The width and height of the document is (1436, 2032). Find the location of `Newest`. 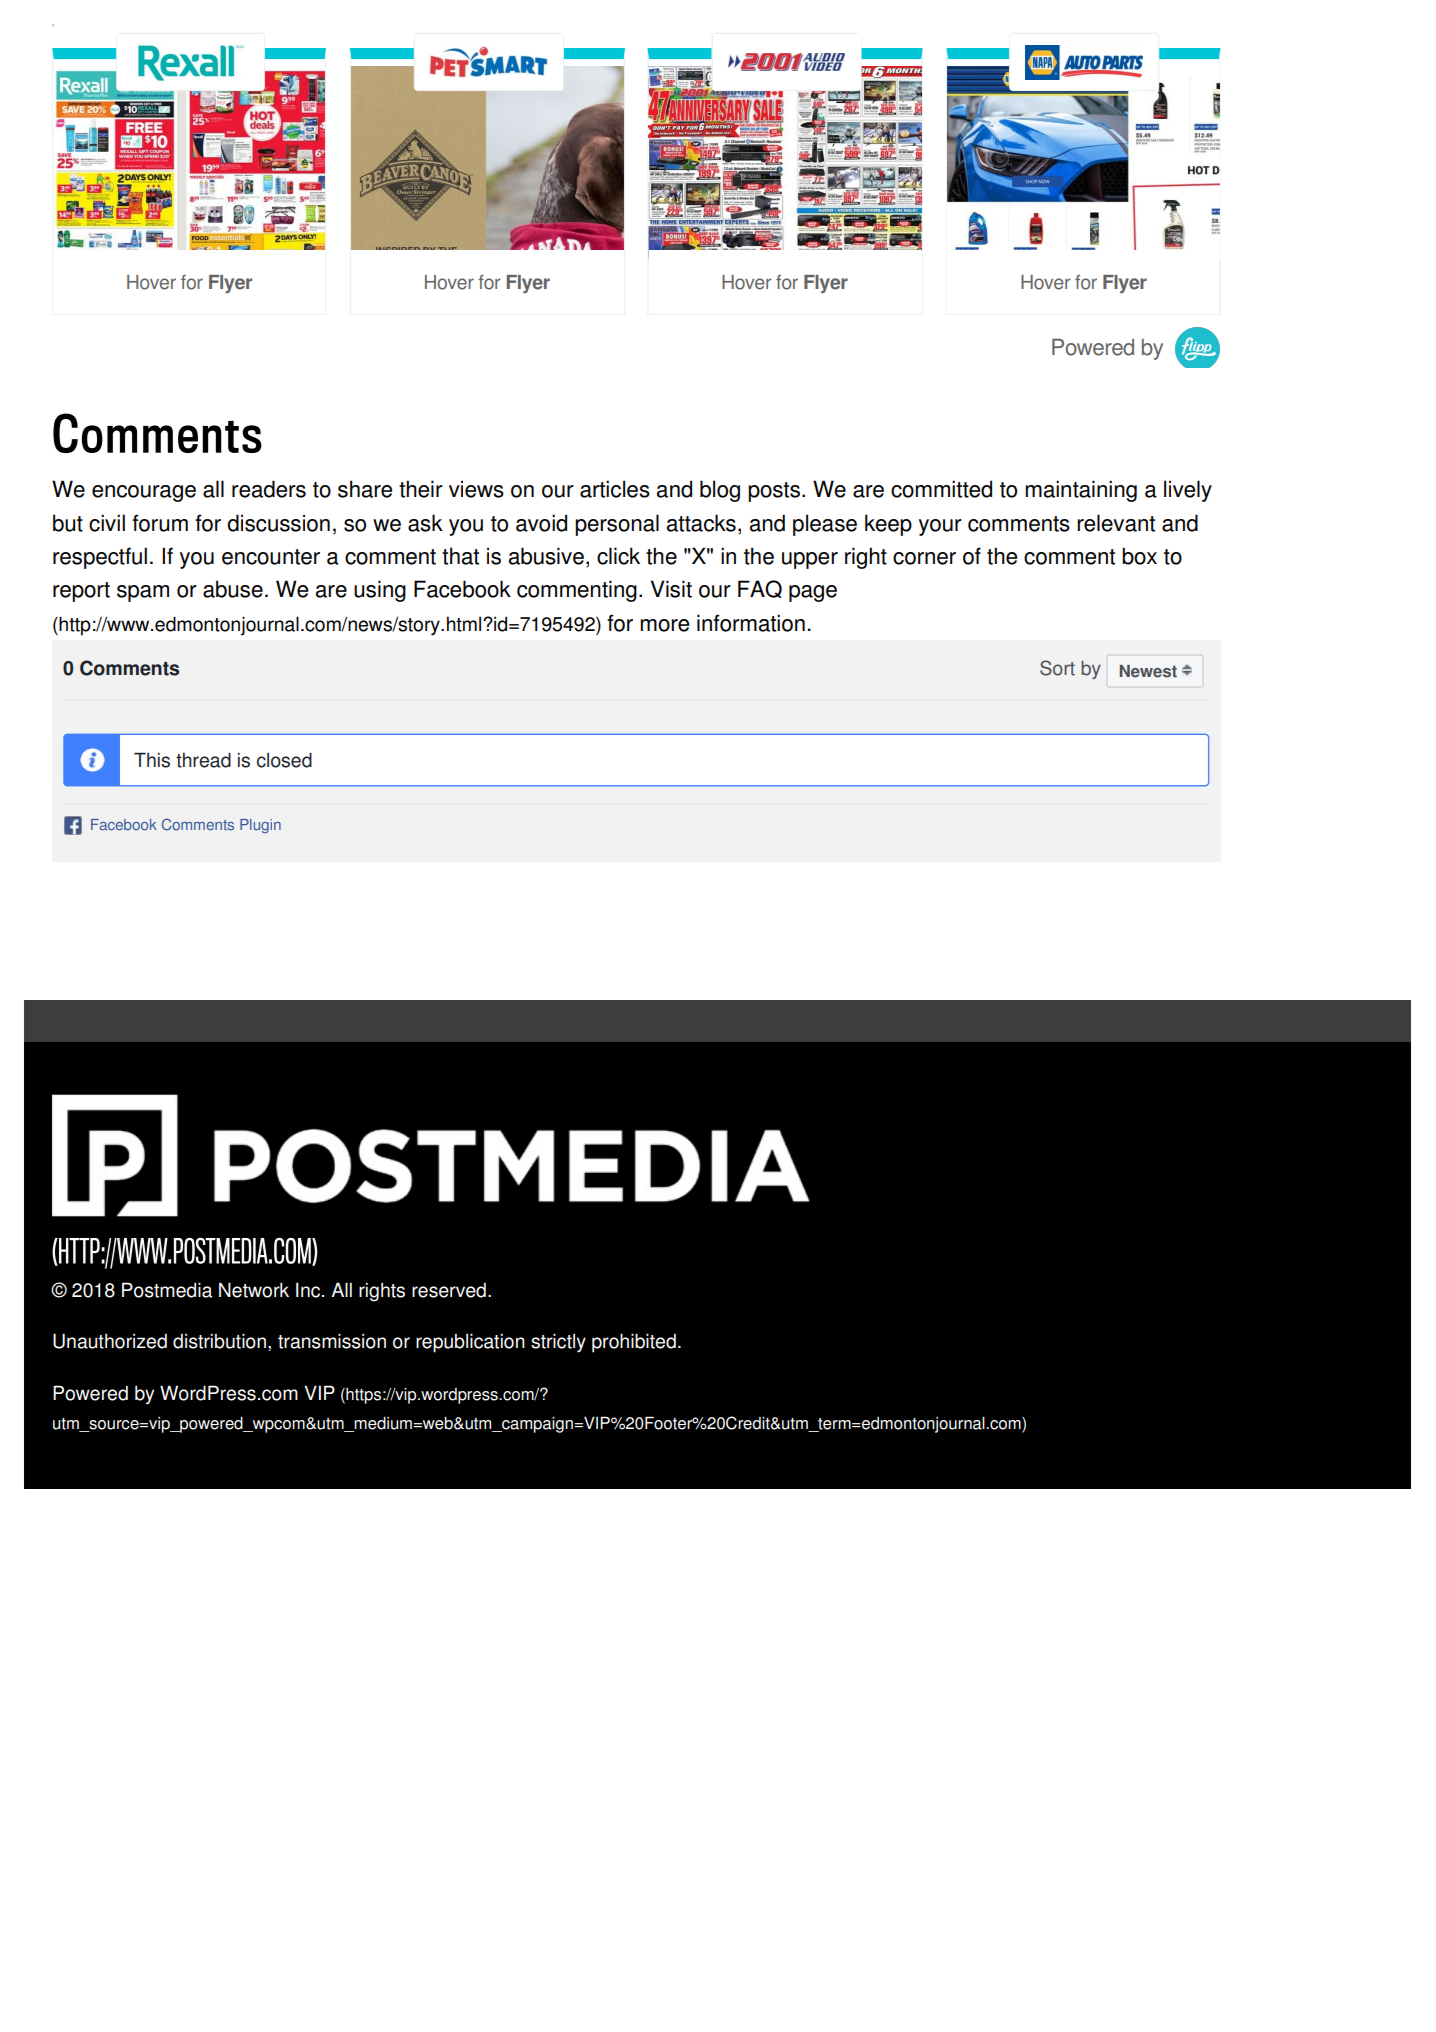

Newest is located at coordinates (1148, 671).
